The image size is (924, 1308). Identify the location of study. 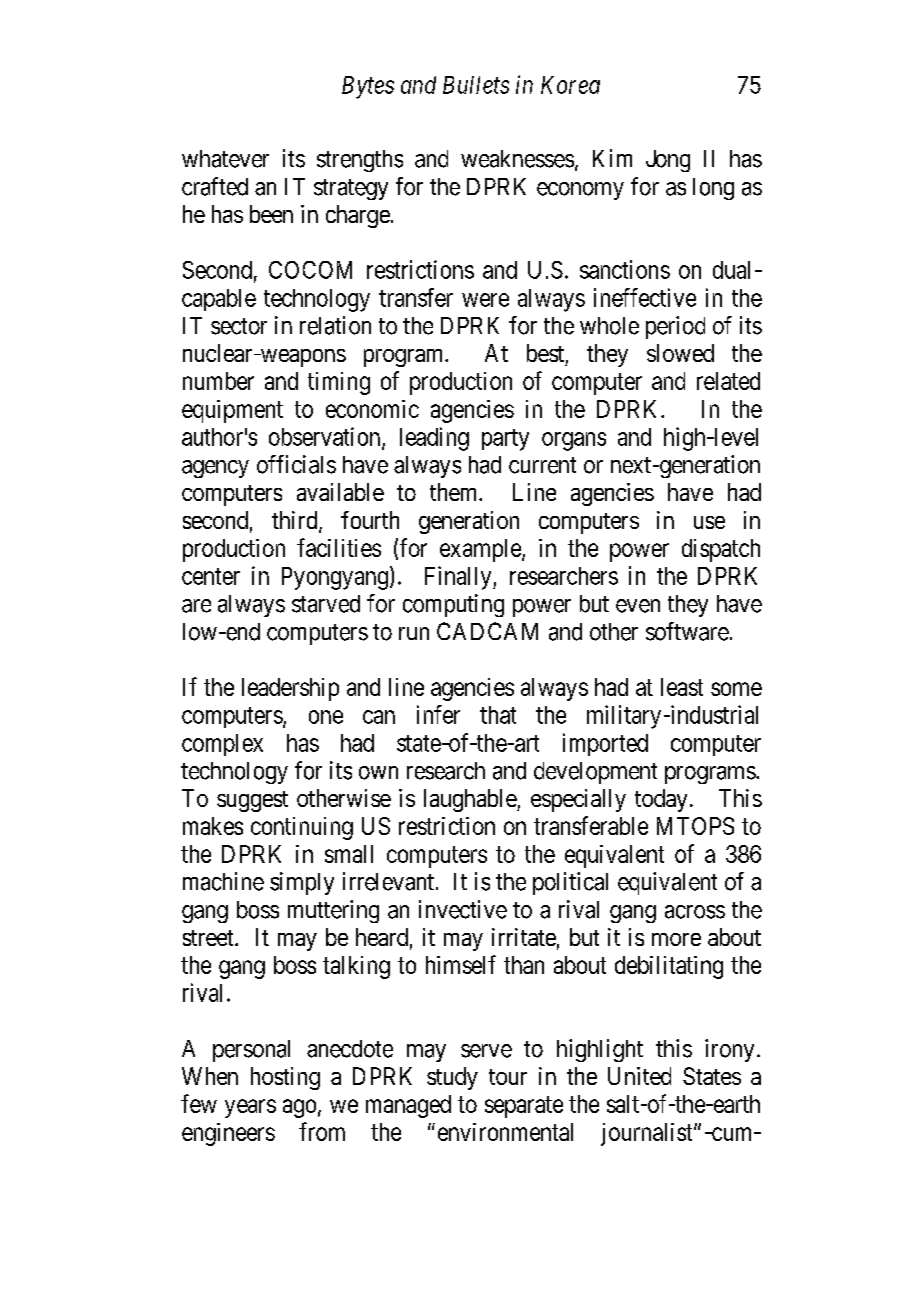
(452, 1078).
